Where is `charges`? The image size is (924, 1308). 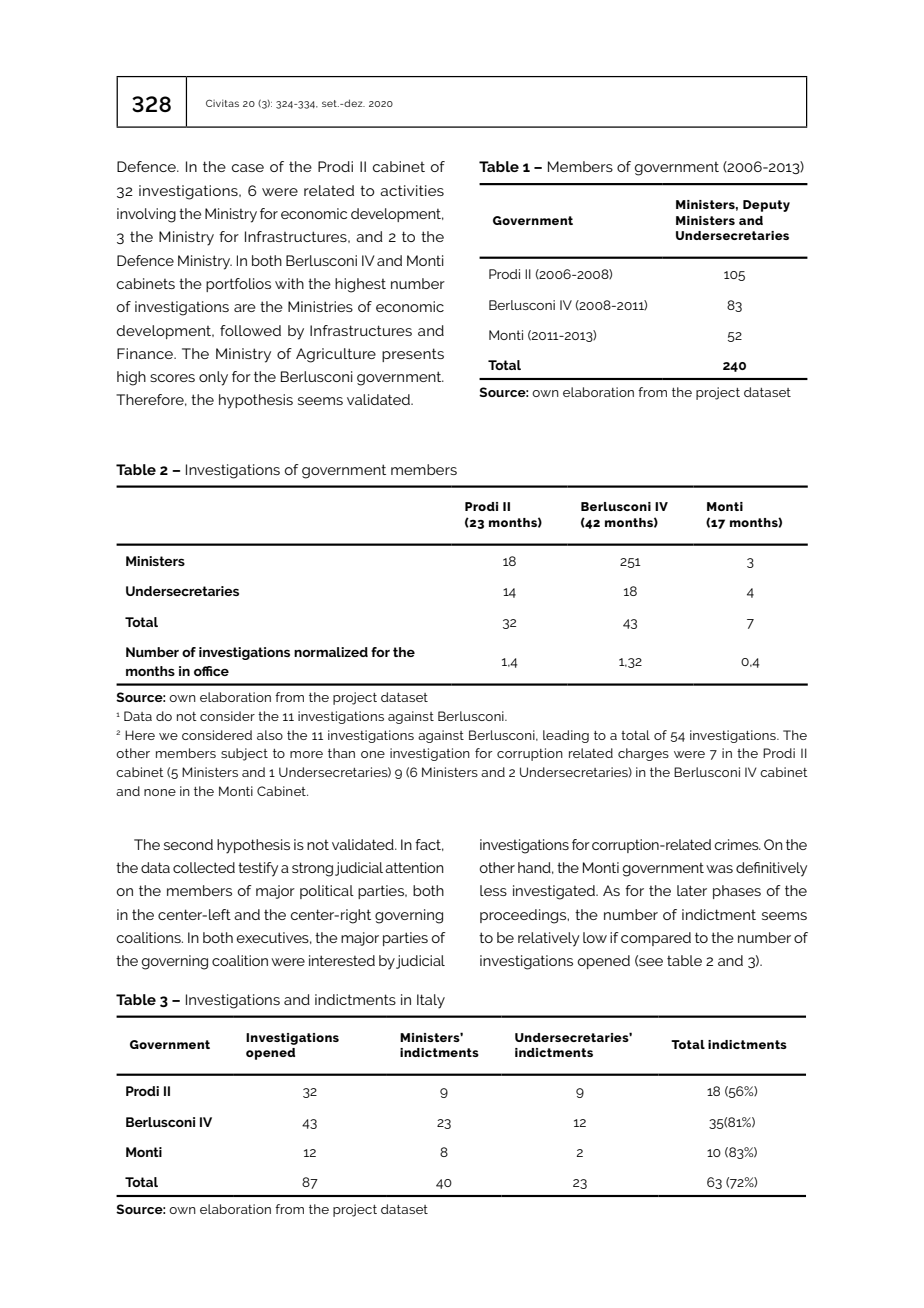 charges is located at coordinates (643, 754).
